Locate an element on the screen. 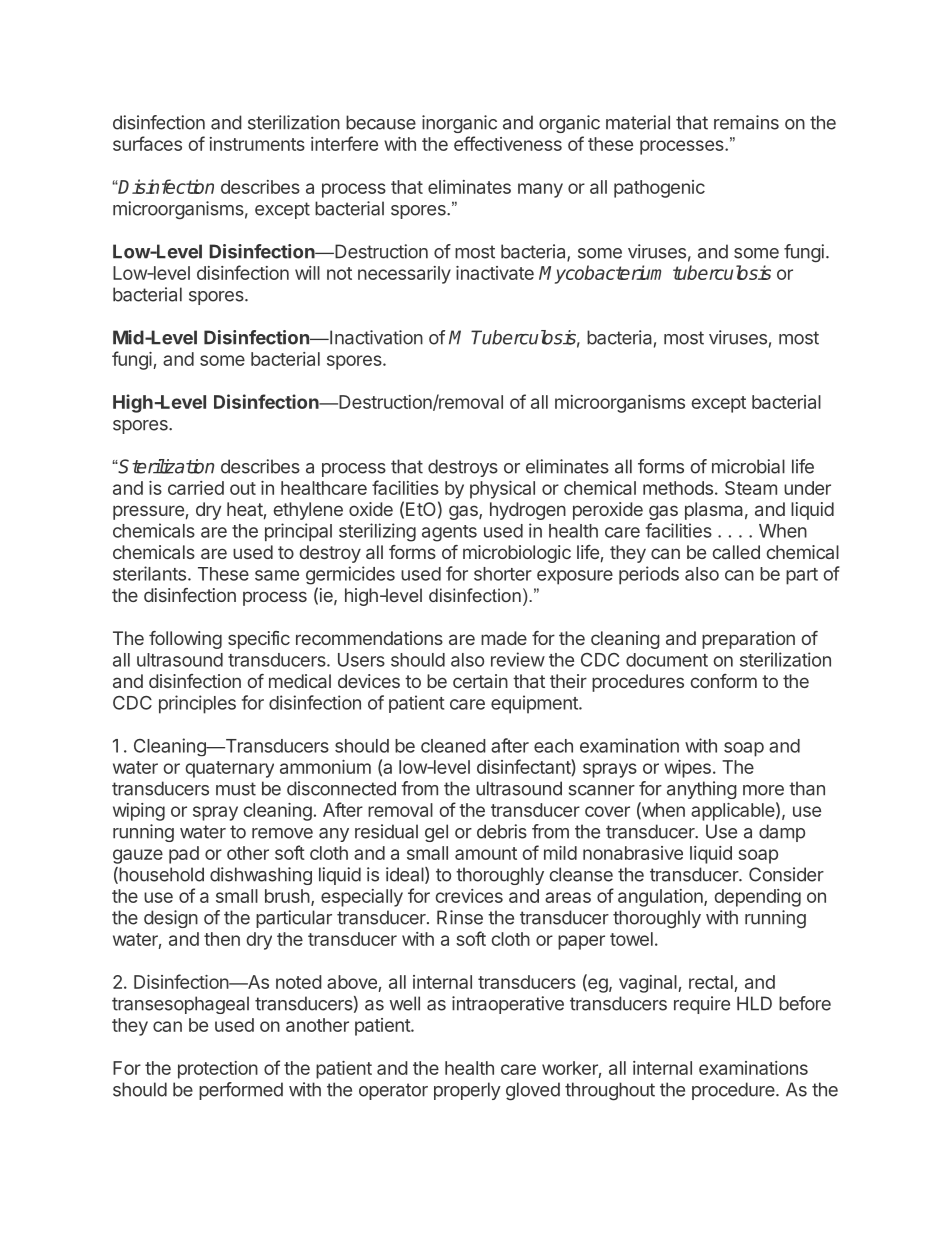  principles is located at coordinates (197, 704).
